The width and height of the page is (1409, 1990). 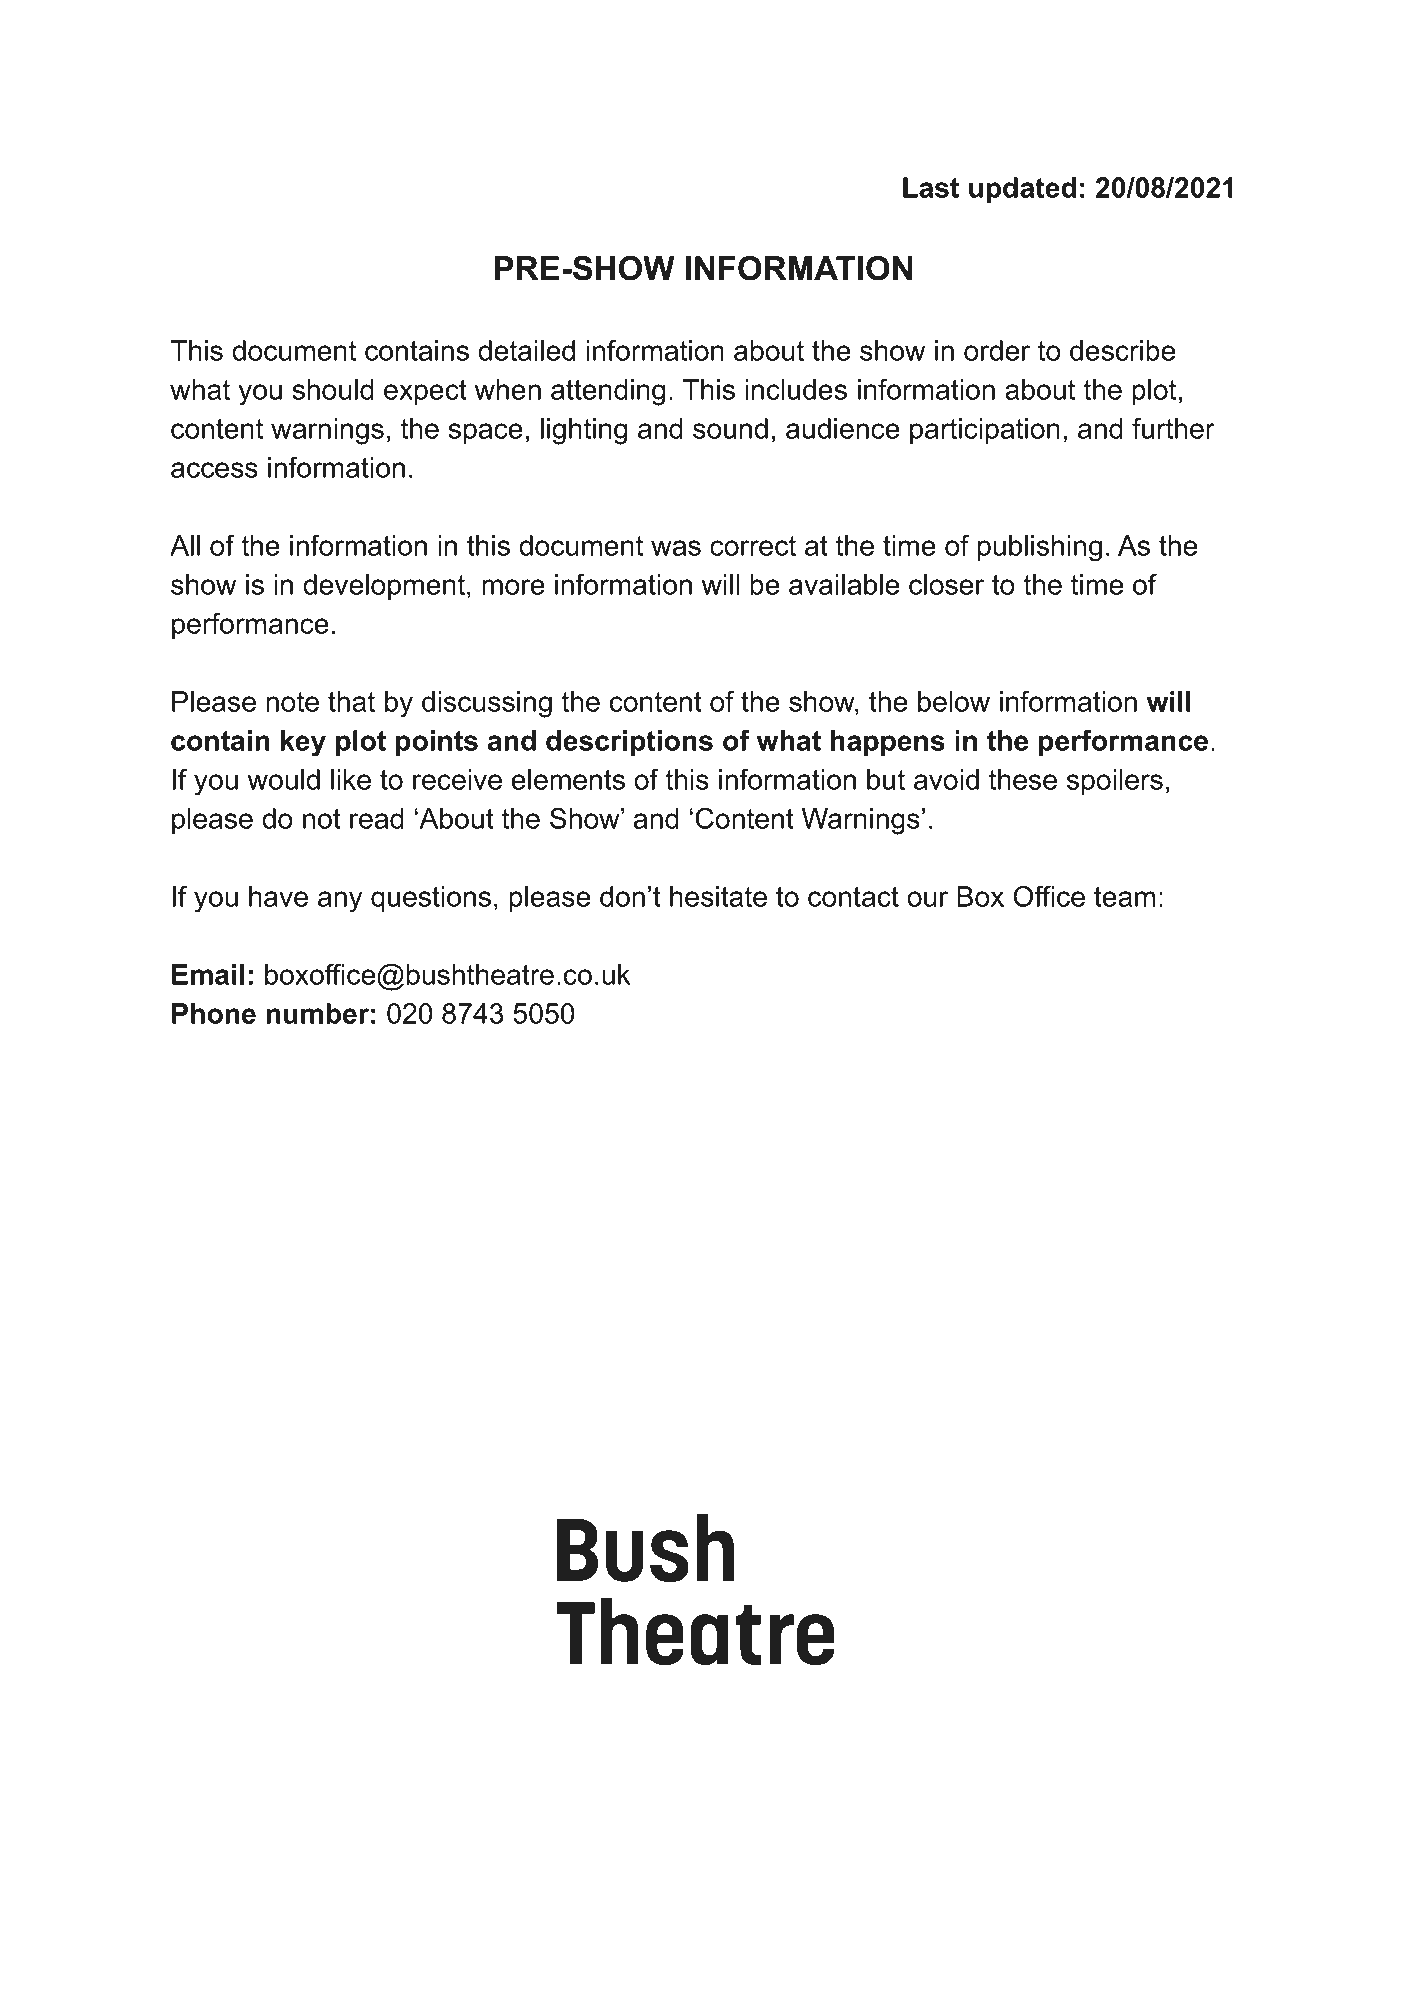 I want to click on Last, so click(x=931, y=187).
